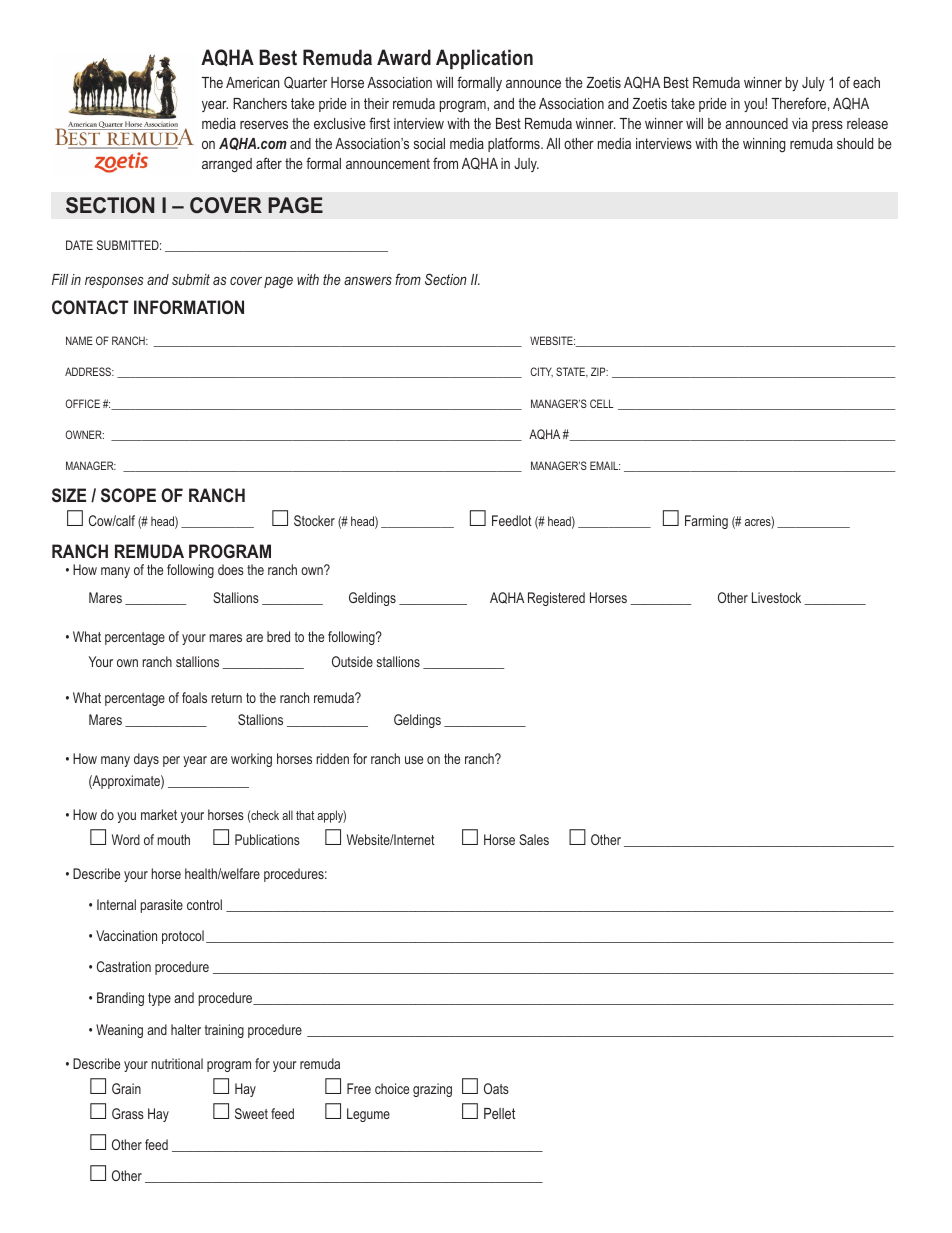  I want to click on OWNER, so click(85, 434).
